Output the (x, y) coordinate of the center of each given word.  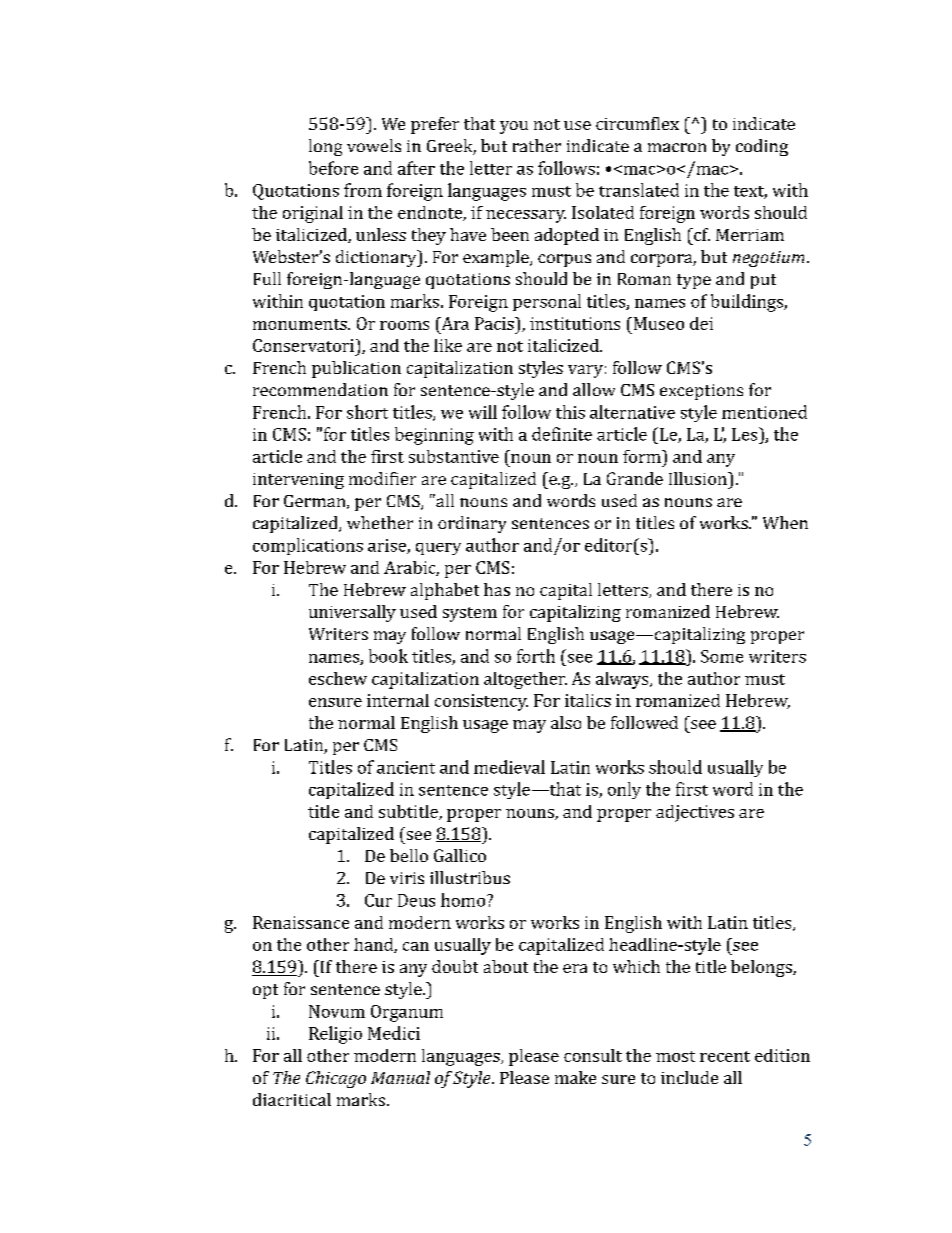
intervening (298, 481)
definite (562, 434)
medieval (509, 767)
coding (762, 147)
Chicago (336, 1079)
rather (537, 145)
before (333, 168)
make (575, 1077)
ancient (406, 767)
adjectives (695, 813)
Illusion (699, 478)
